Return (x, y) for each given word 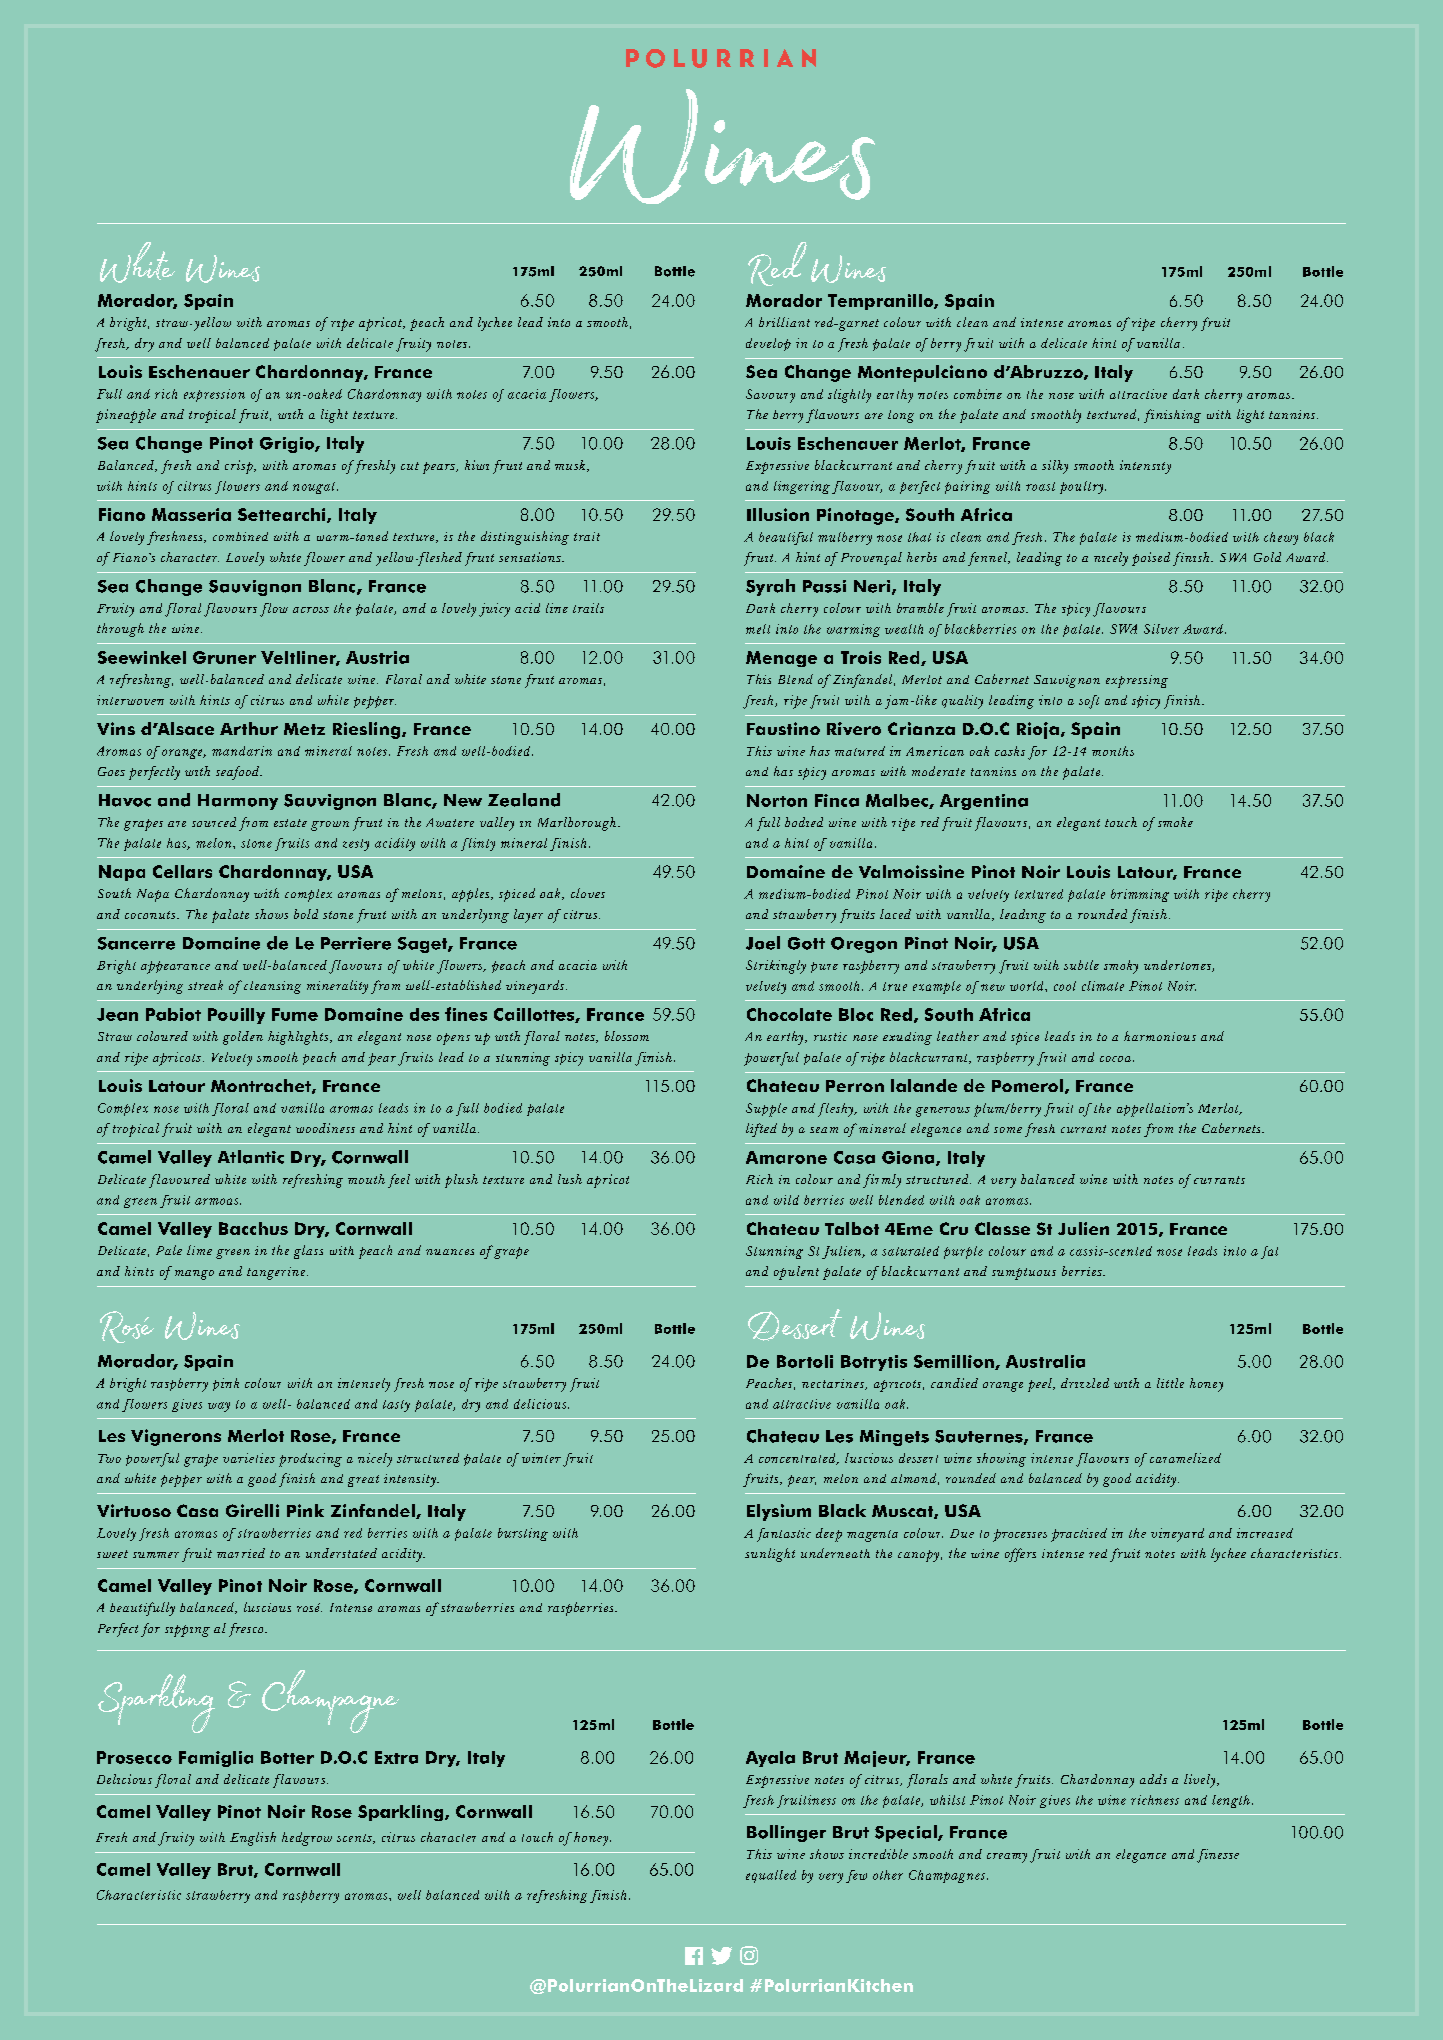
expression (214, 395)
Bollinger (786, 1833)
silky (1055, 467)
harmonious (1160, 1036)
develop (768, 344)
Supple (766, 1110)
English (253, 1839)
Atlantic (251, 1157)
